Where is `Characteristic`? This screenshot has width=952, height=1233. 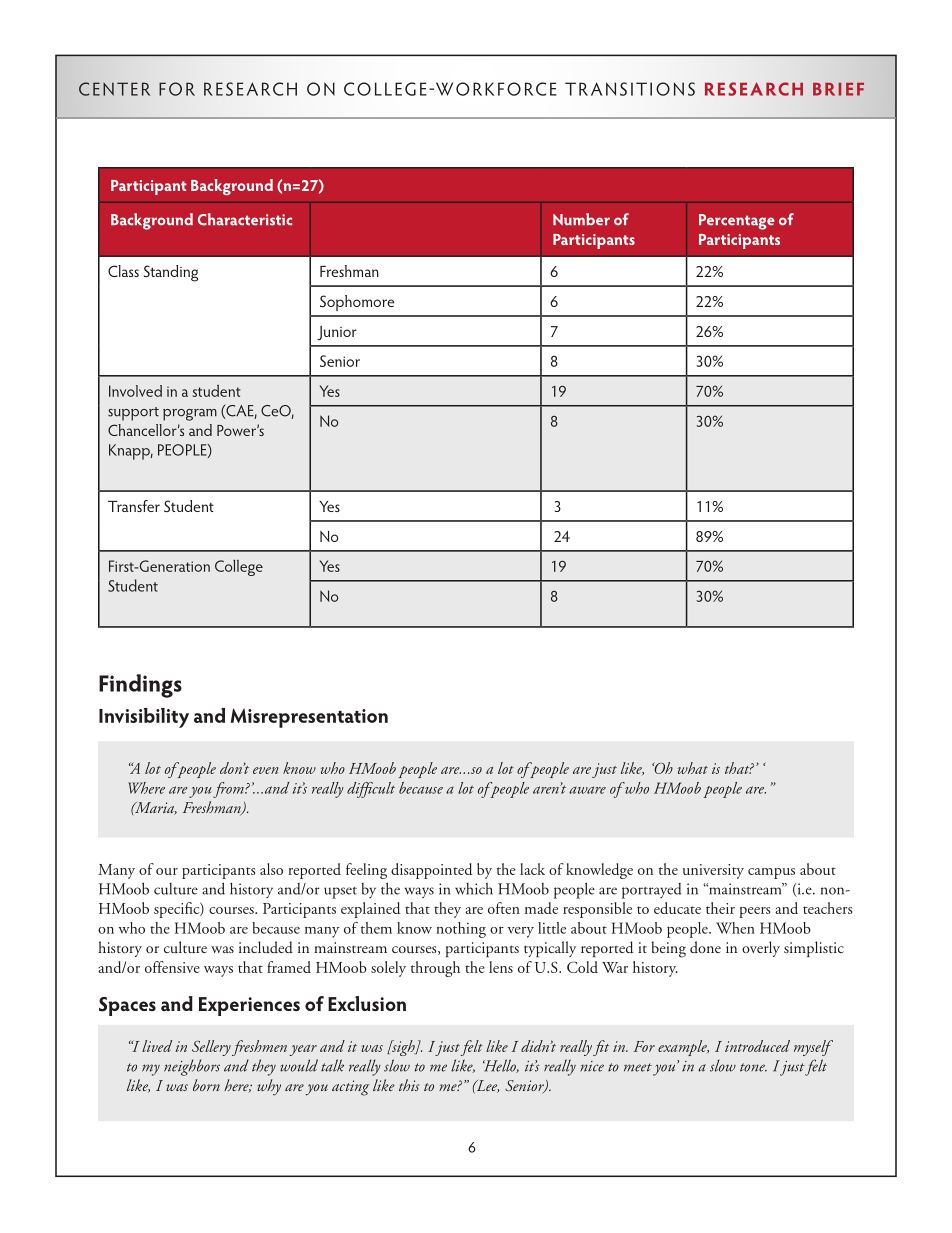 Characteristic is located at coordinates (245, 219).
